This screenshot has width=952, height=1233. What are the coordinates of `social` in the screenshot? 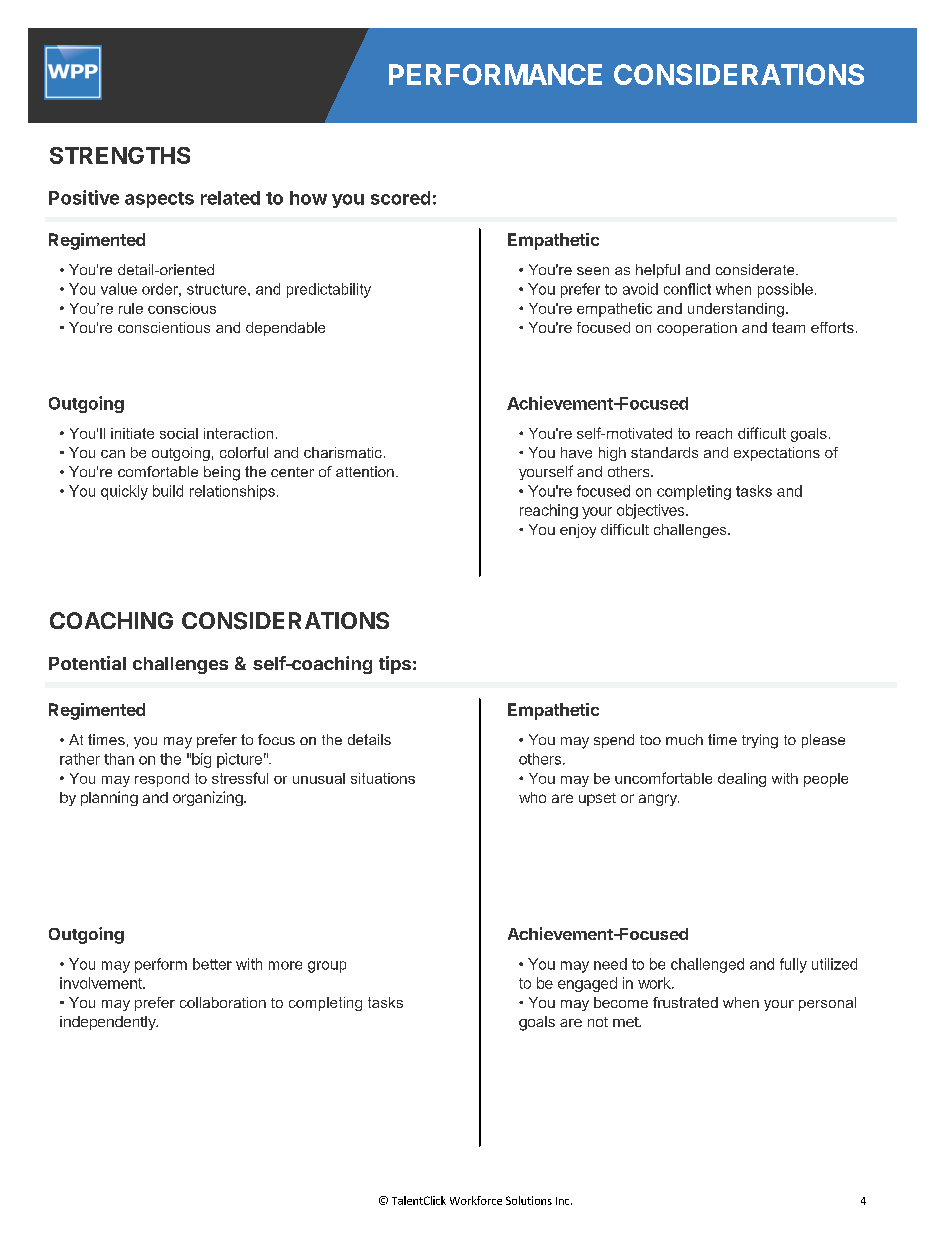 It's located at (179, 433).
